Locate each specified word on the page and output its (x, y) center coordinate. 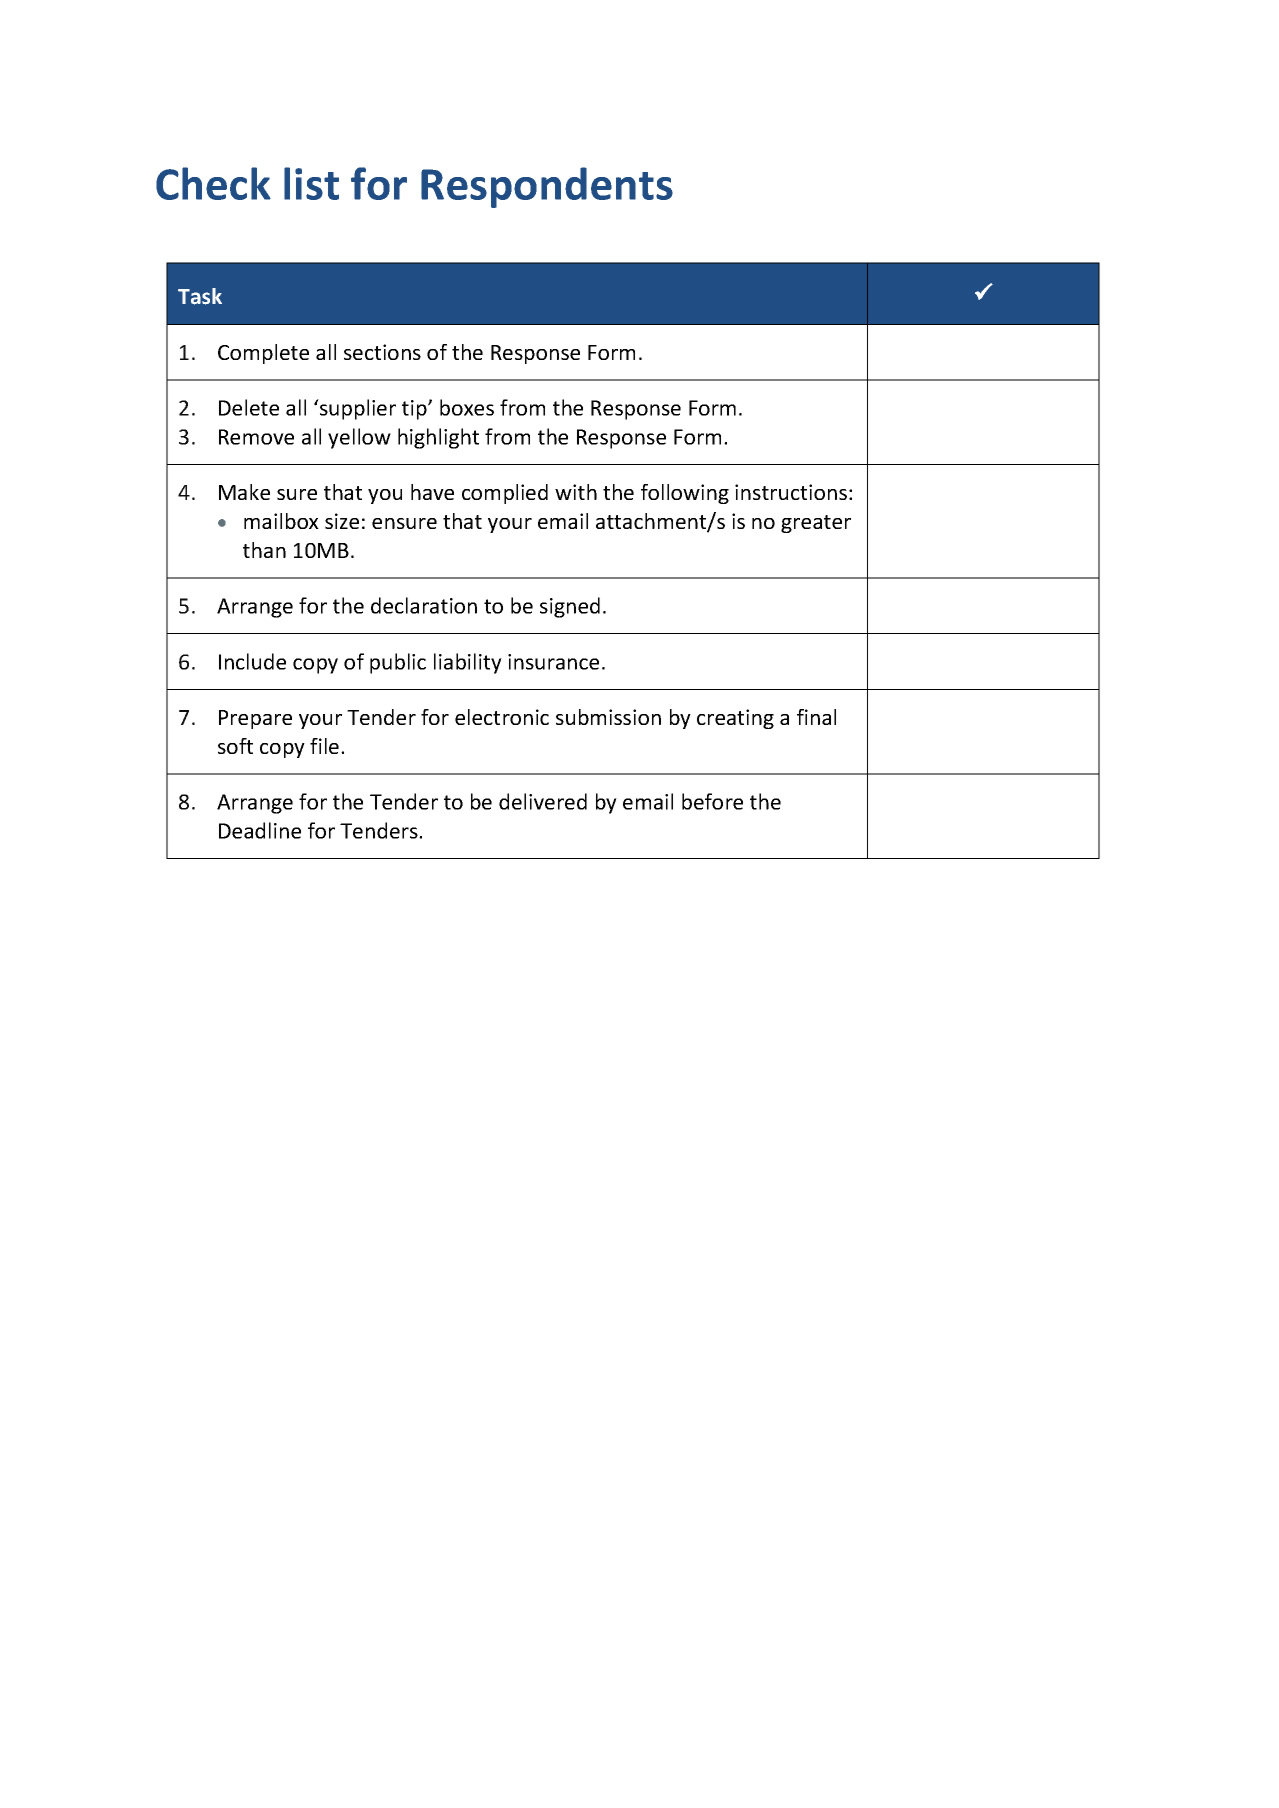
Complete (263, 354)
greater (816, 524)
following (685, 494)
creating (735, 719)
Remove (256, 437)
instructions (791, 492)
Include (252, 661)
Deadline (260, 830)
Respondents (547, 187)
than (264, 550)
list (311, 183)
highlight (438, 438)
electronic (502, 717)
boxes (467, 407)
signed (570, 607)
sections (382, 352)
